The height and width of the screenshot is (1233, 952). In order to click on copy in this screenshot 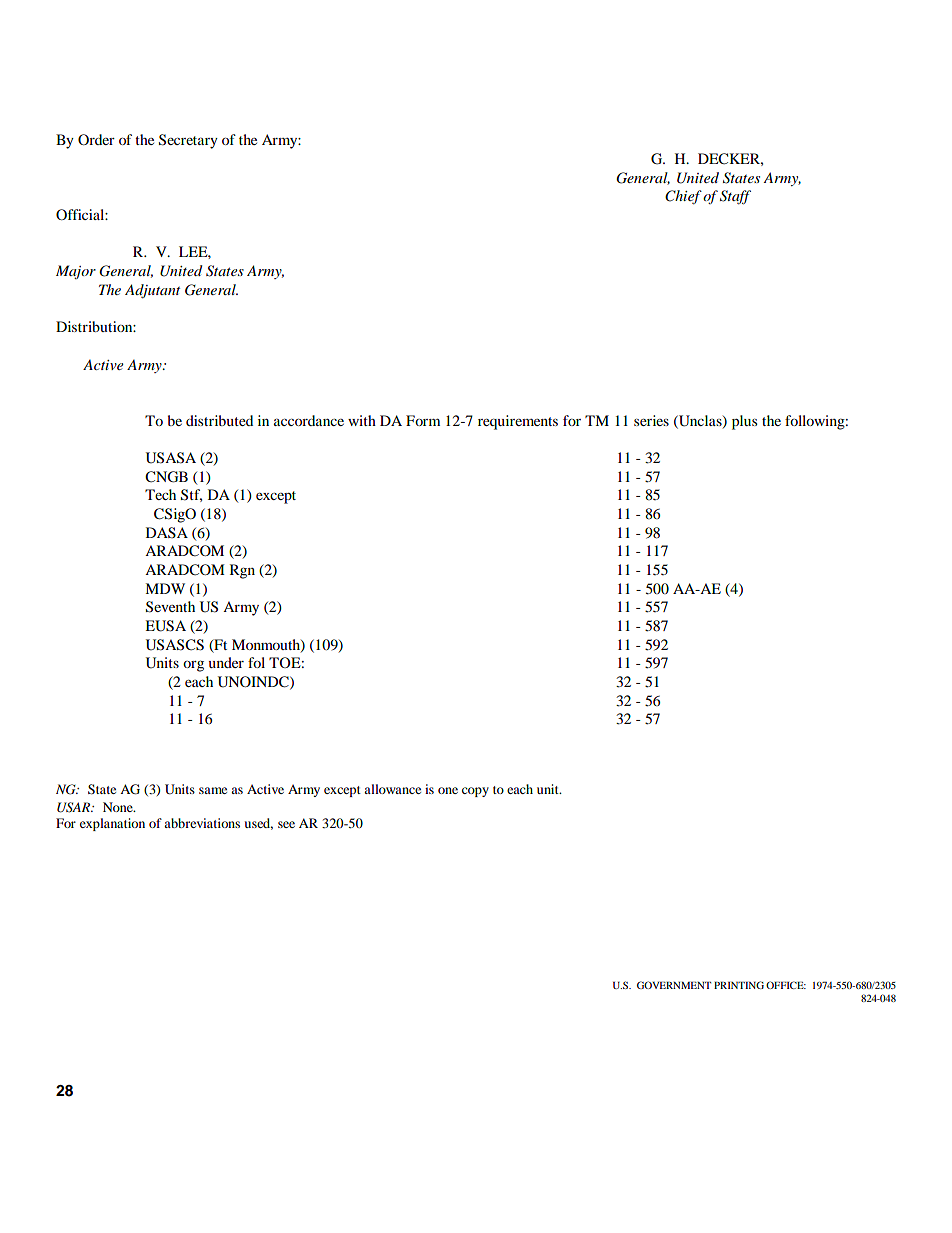, I will do `click(475, 792)`.
